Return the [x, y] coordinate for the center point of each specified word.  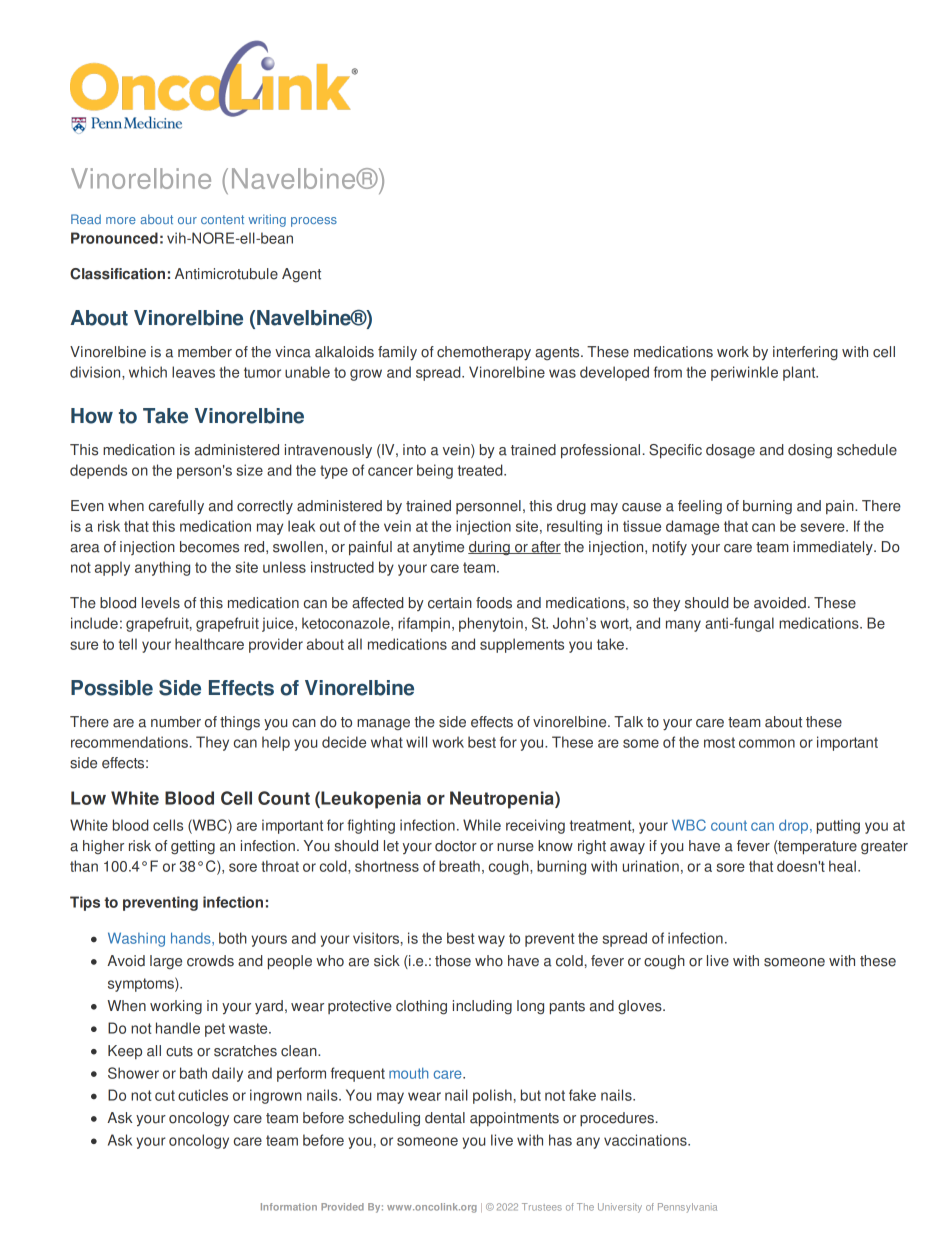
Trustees [542, 1207]
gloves [641, 1007]
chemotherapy [484, 353]
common [767, 743]
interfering [805, 353]
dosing [810, 451]
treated [481, 470]
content [222, 219]
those [453, 961]
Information [289, 1207]
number [176, 722]
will [416, 742]
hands [192, 939]
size [249, 470]
